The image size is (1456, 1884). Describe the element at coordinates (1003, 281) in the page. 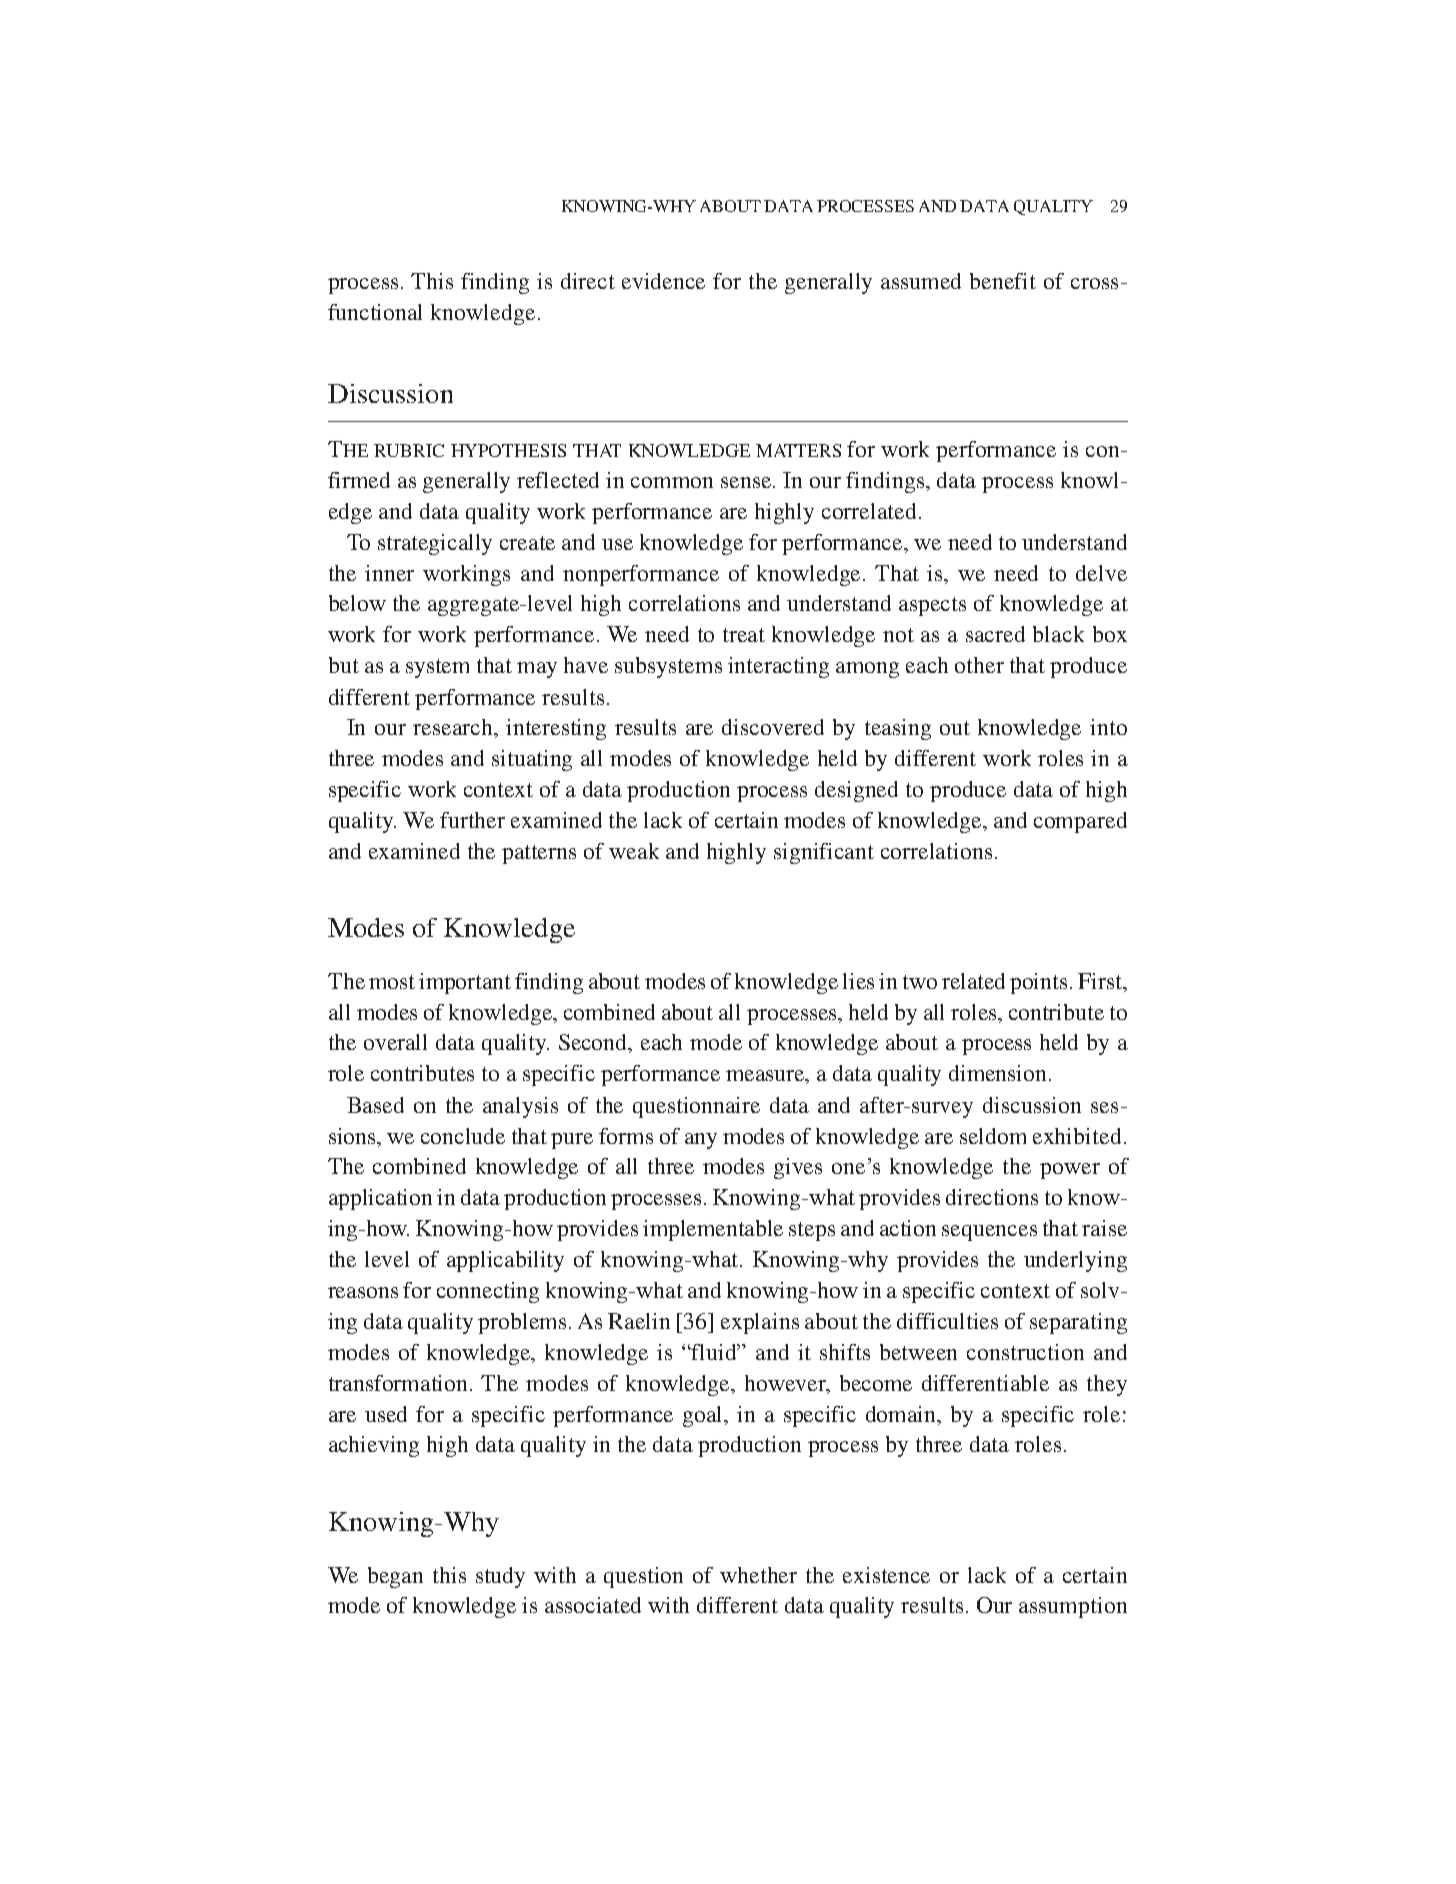

I see `benefit` at that location.
